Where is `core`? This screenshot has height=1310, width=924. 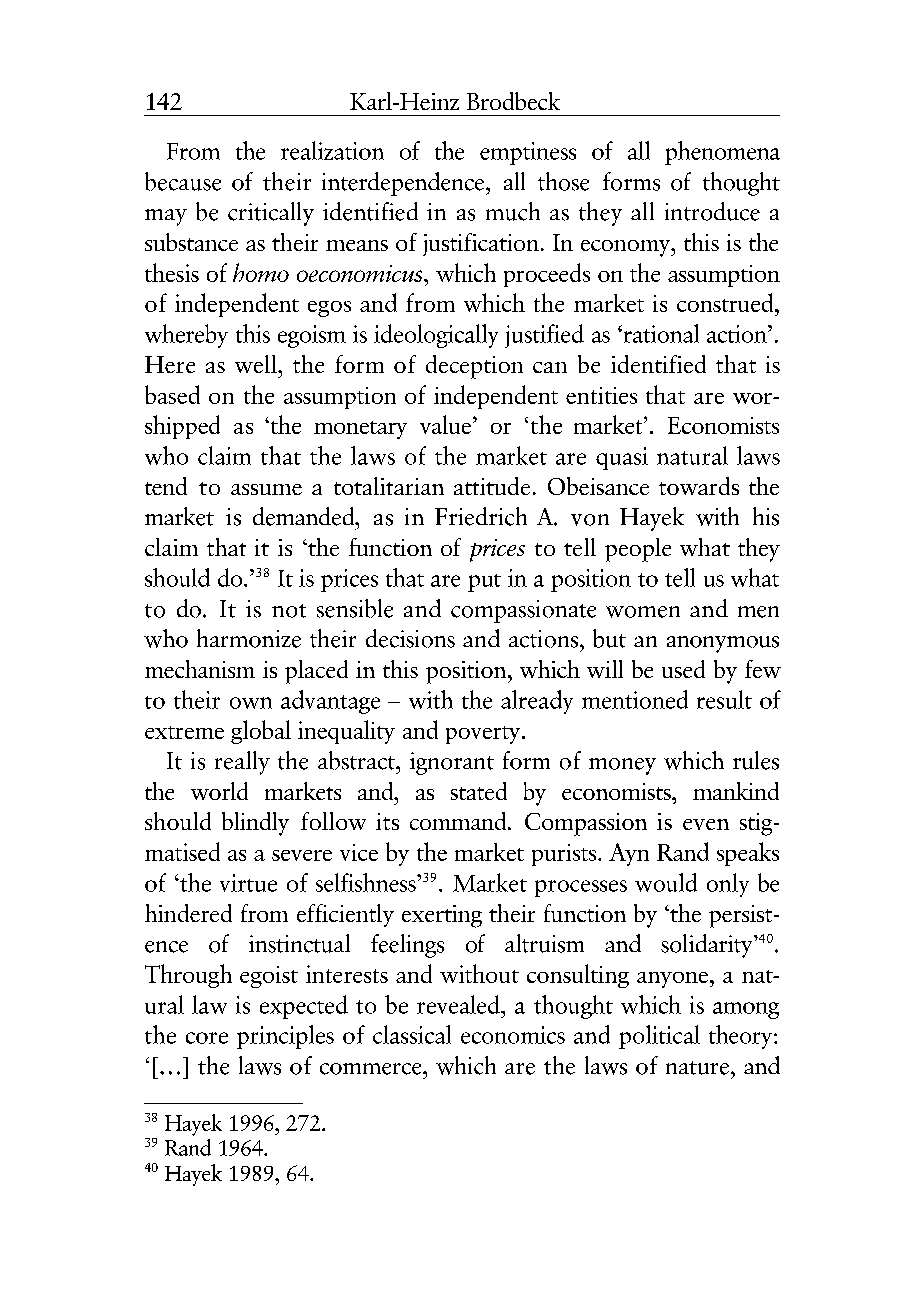 core is located at coordinates (207, 1038).
